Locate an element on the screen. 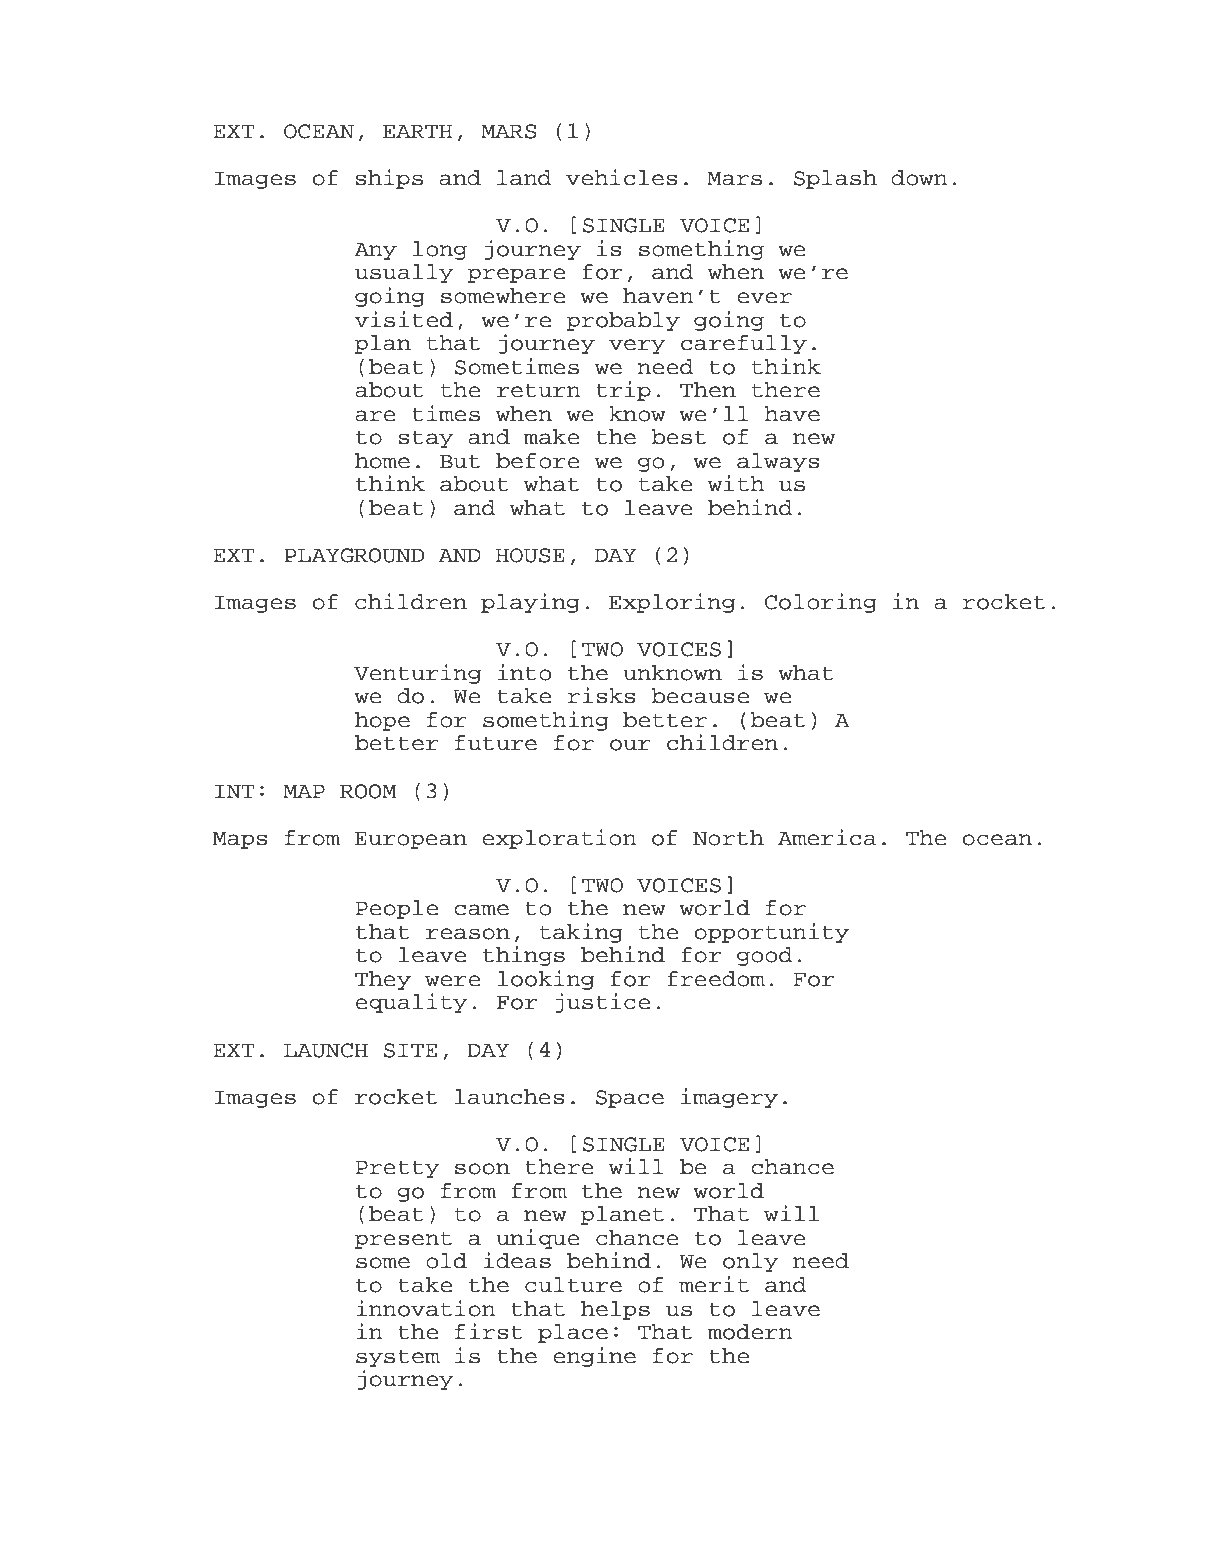  taking is located at coordinates (581, 933).
